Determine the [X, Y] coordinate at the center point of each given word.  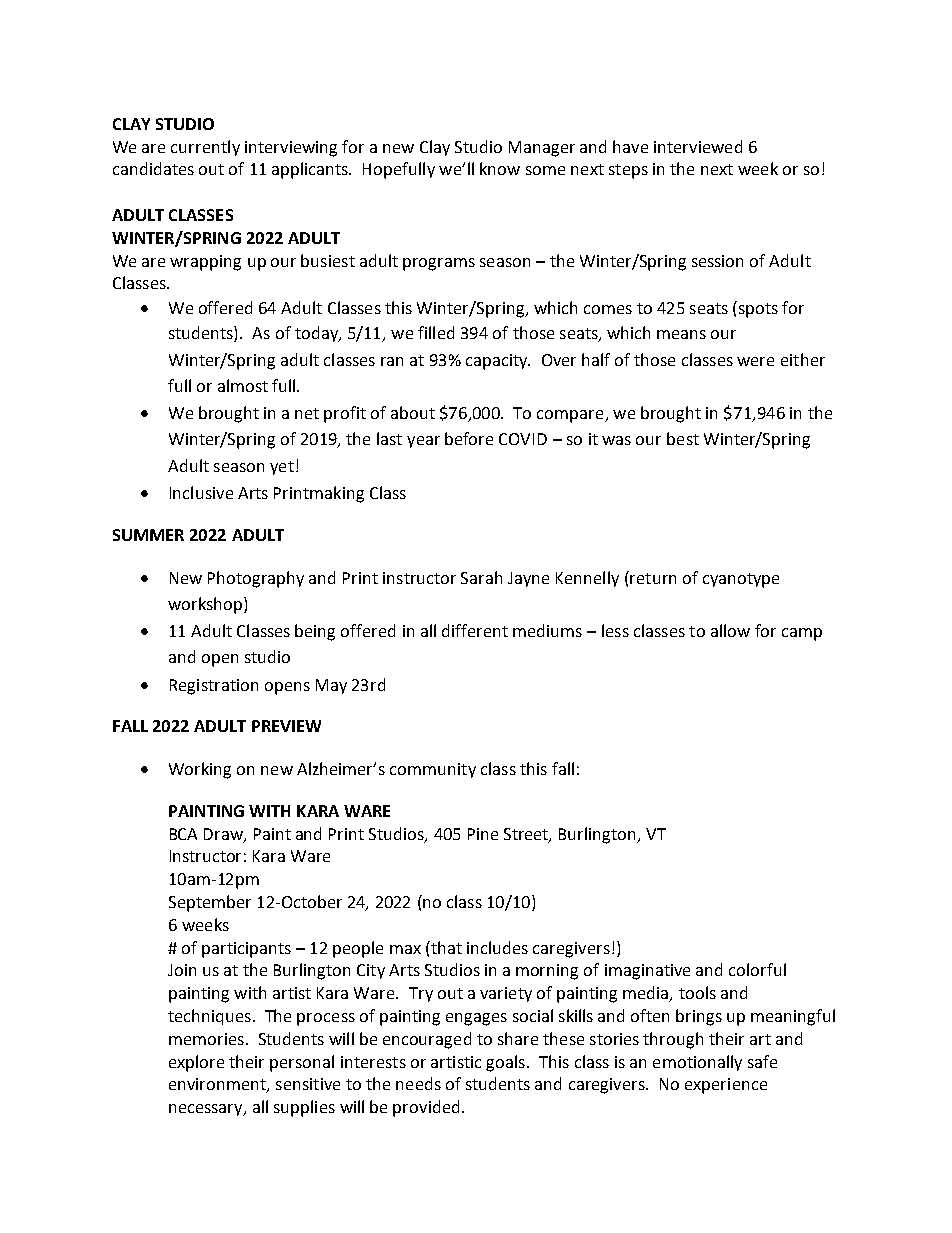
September [210, 903]
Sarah [481, 577]
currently [205, 148]
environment [218, 1085]
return [653, 578]
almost [243, 385]
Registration [214, 687]
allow [730, 630]
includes [497, 947]
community [433, 770]
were [755, 361]
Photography [256, 579]
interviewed [698, 146]
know [500, 168]
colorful [757, 969]
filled [436, 332]
